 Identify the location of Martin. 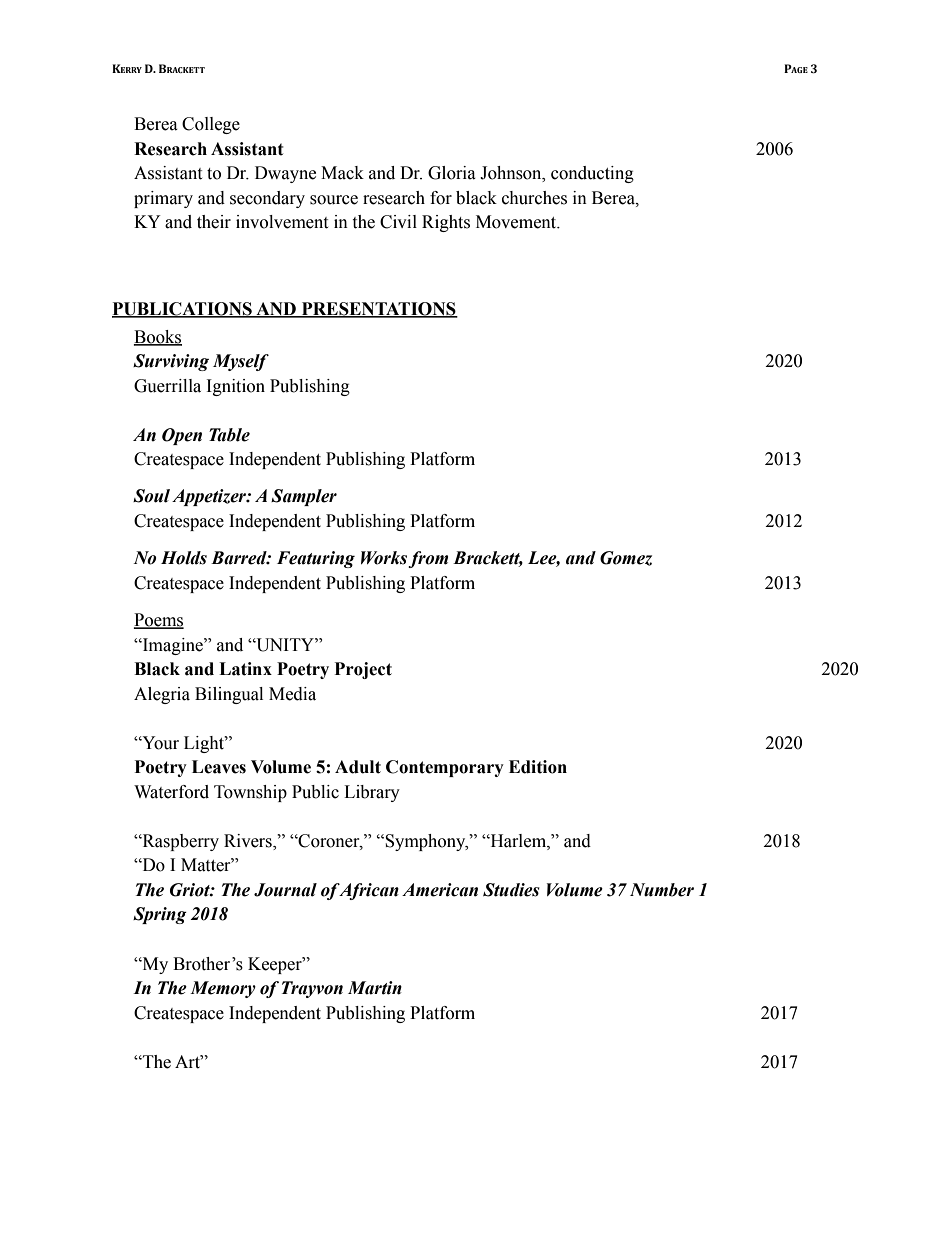
(375, 988).
